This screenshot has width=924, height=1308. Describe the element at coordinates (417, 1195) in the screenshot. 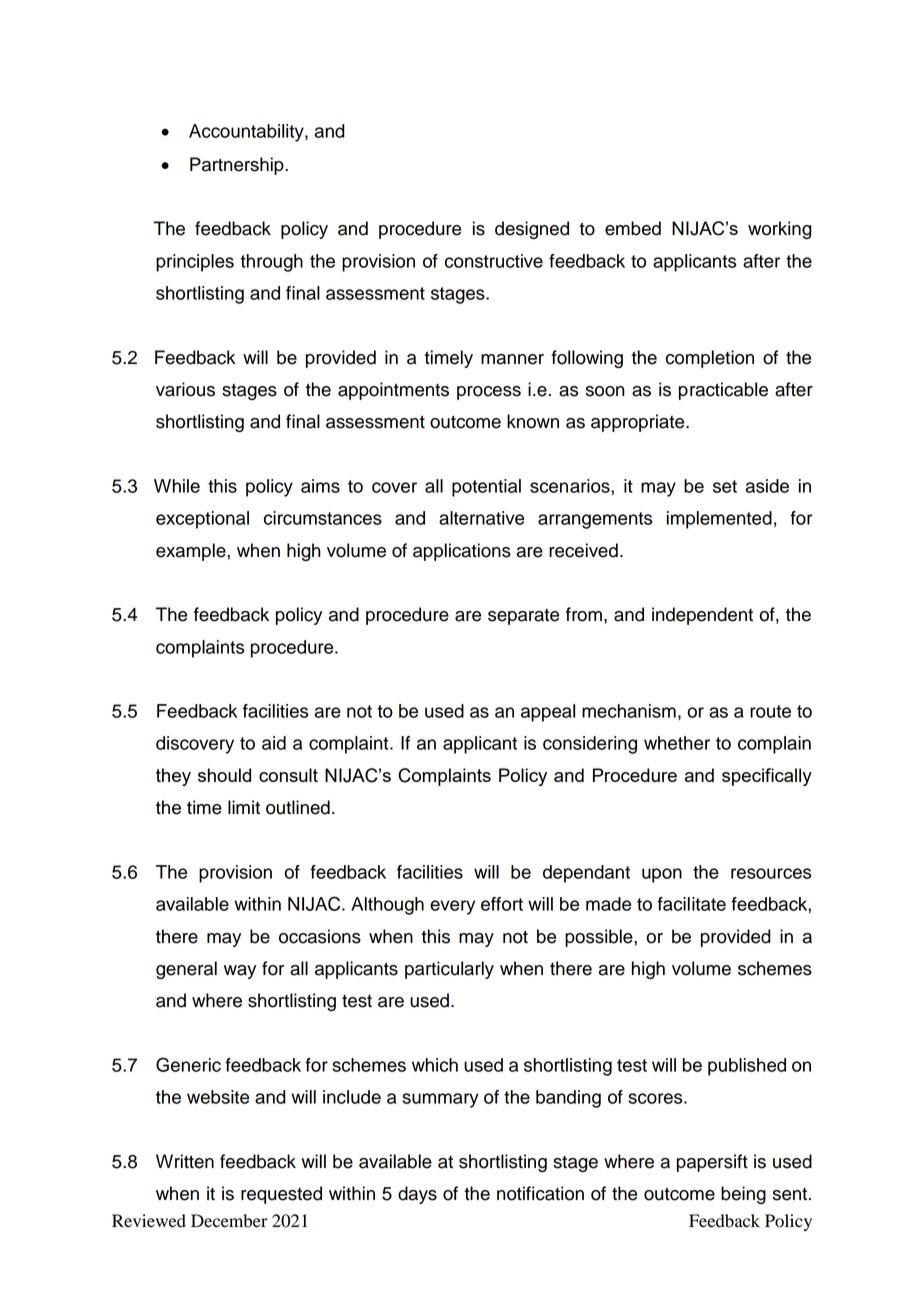

I see `days` at that location.
